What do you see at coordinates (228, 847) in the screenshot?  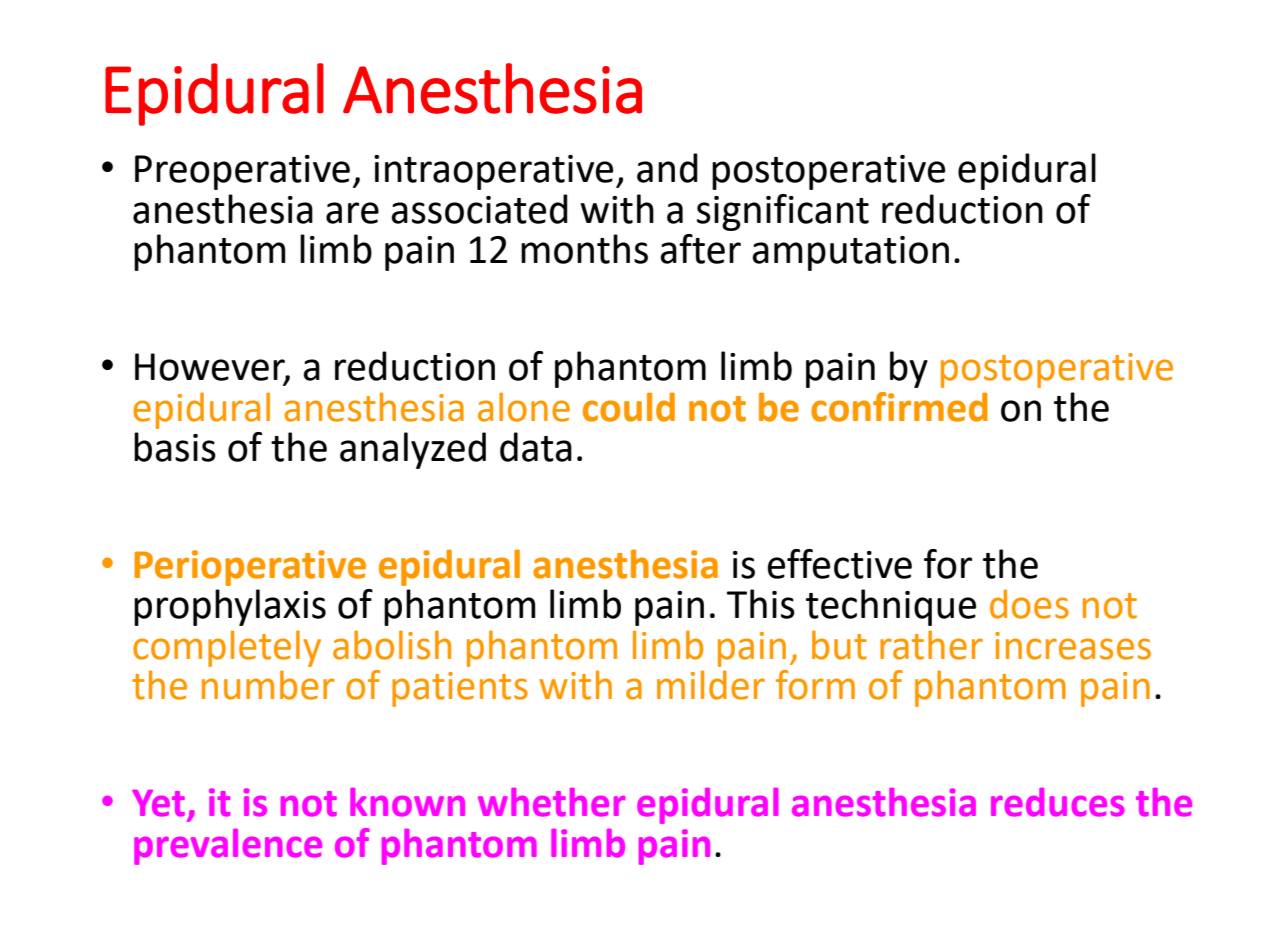 I see `prevalence` at bounding box center [228, 847].
